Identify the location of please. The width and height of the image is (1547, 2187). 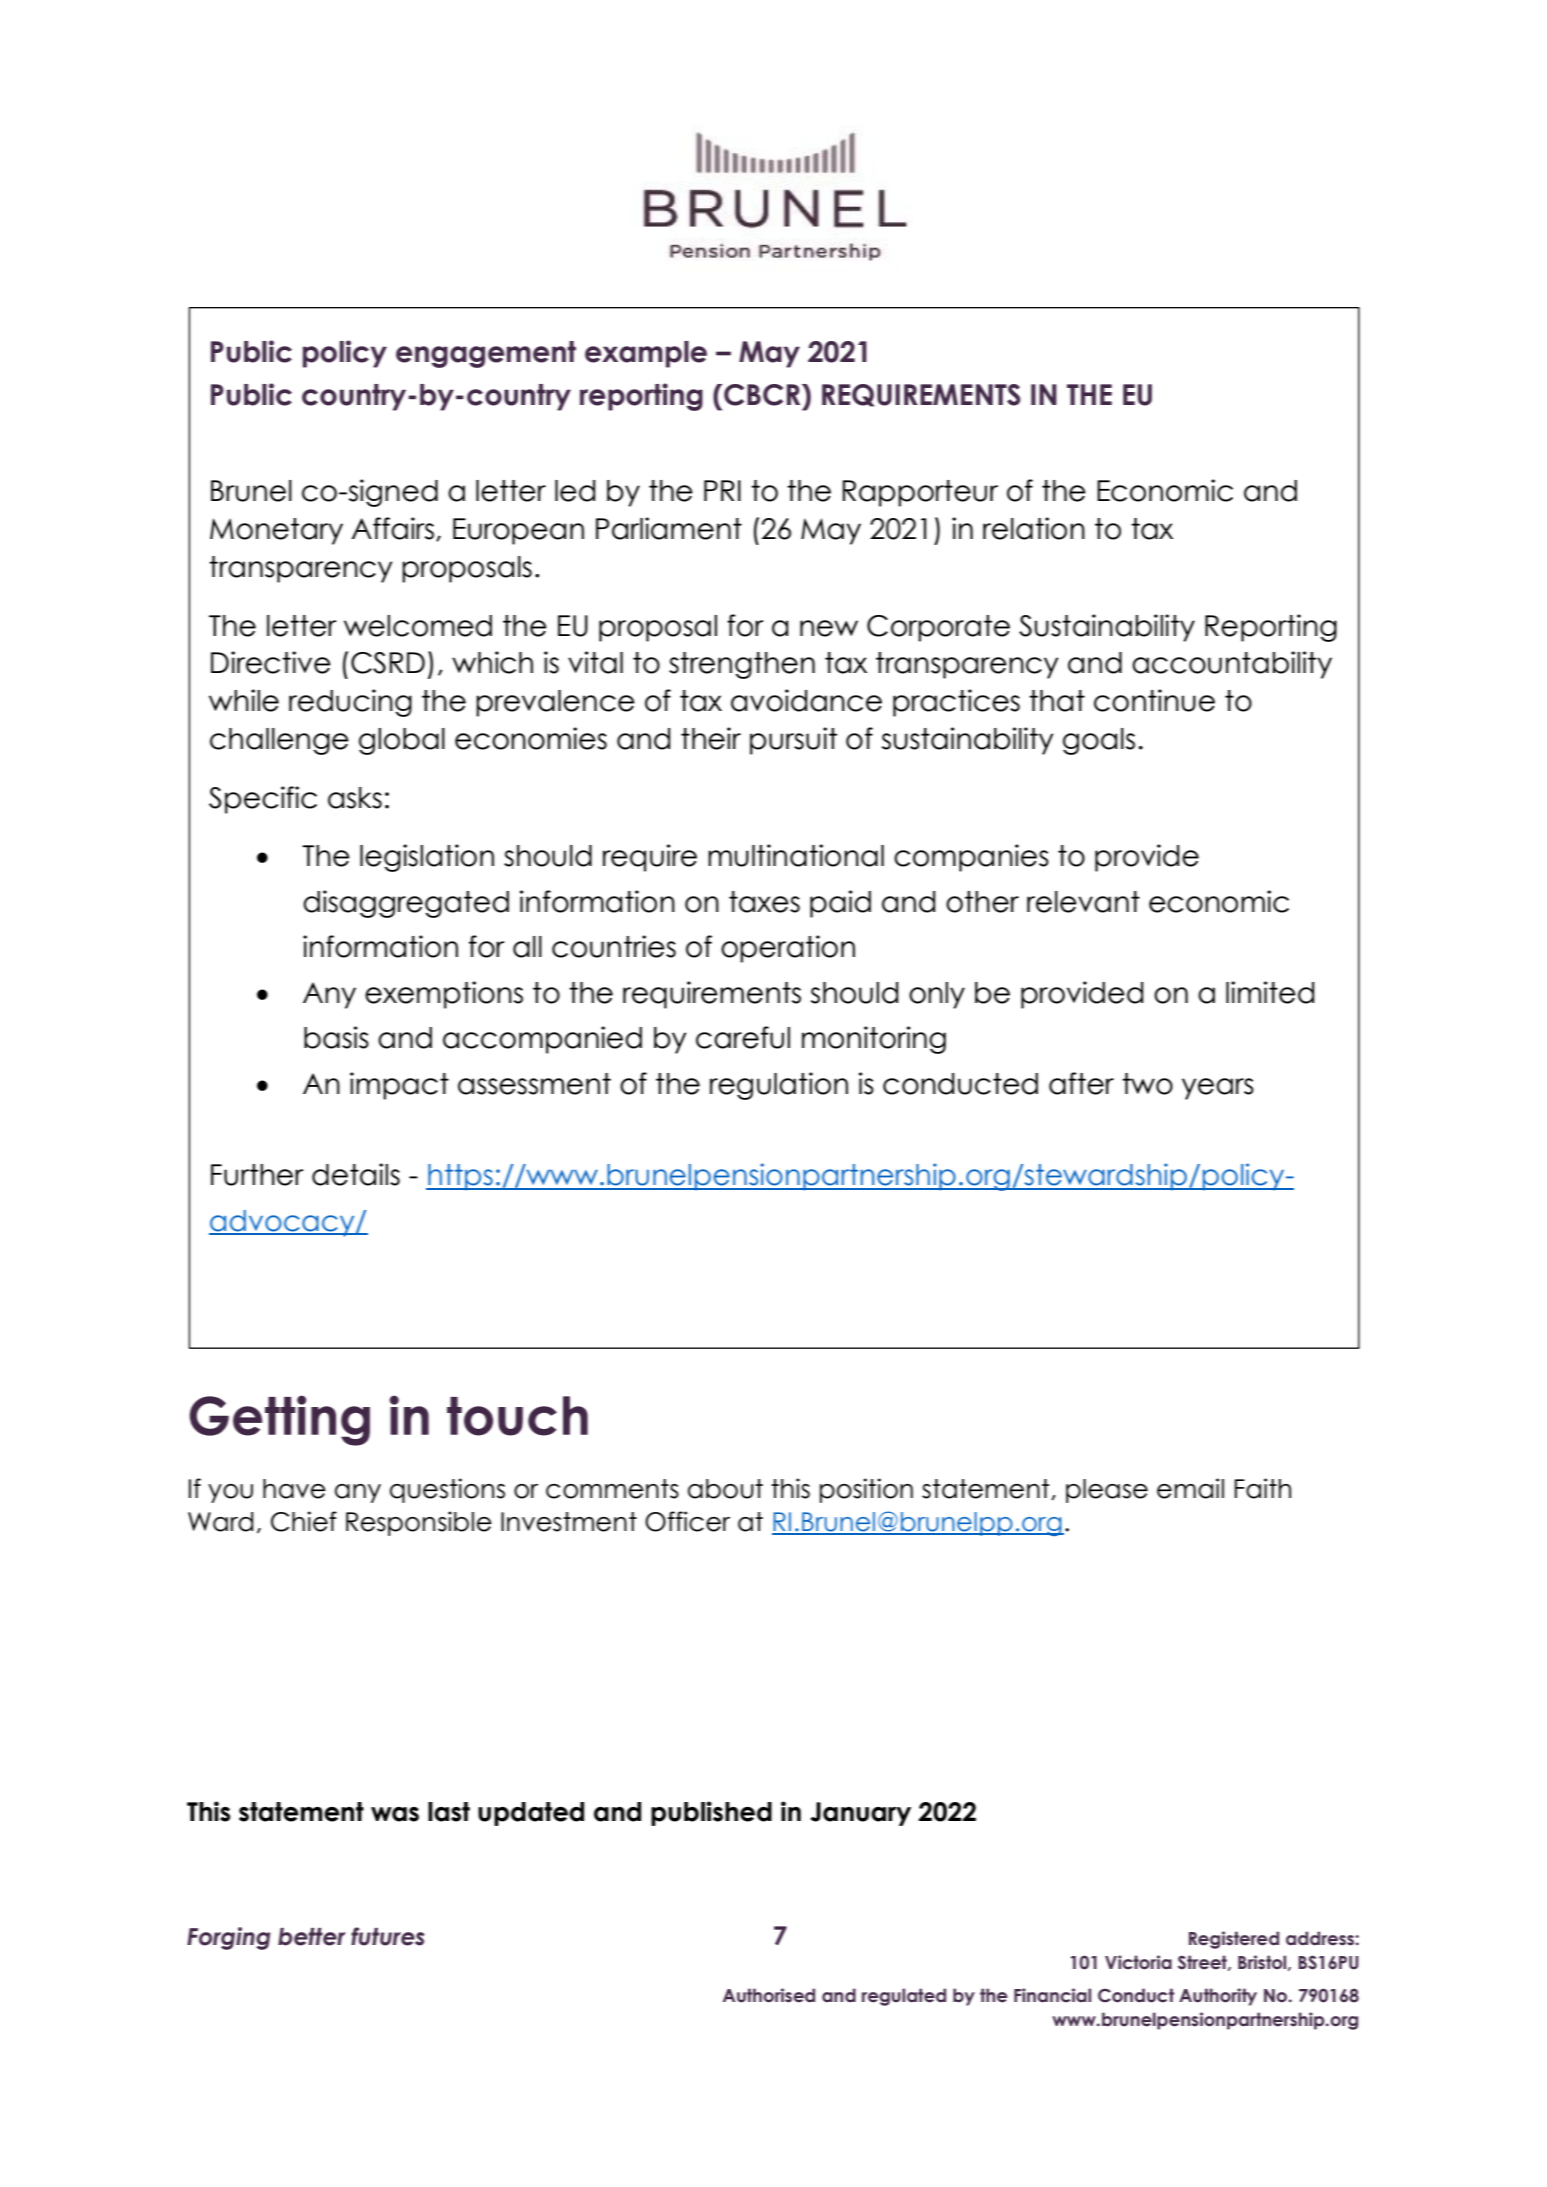
(1107, 1491).
